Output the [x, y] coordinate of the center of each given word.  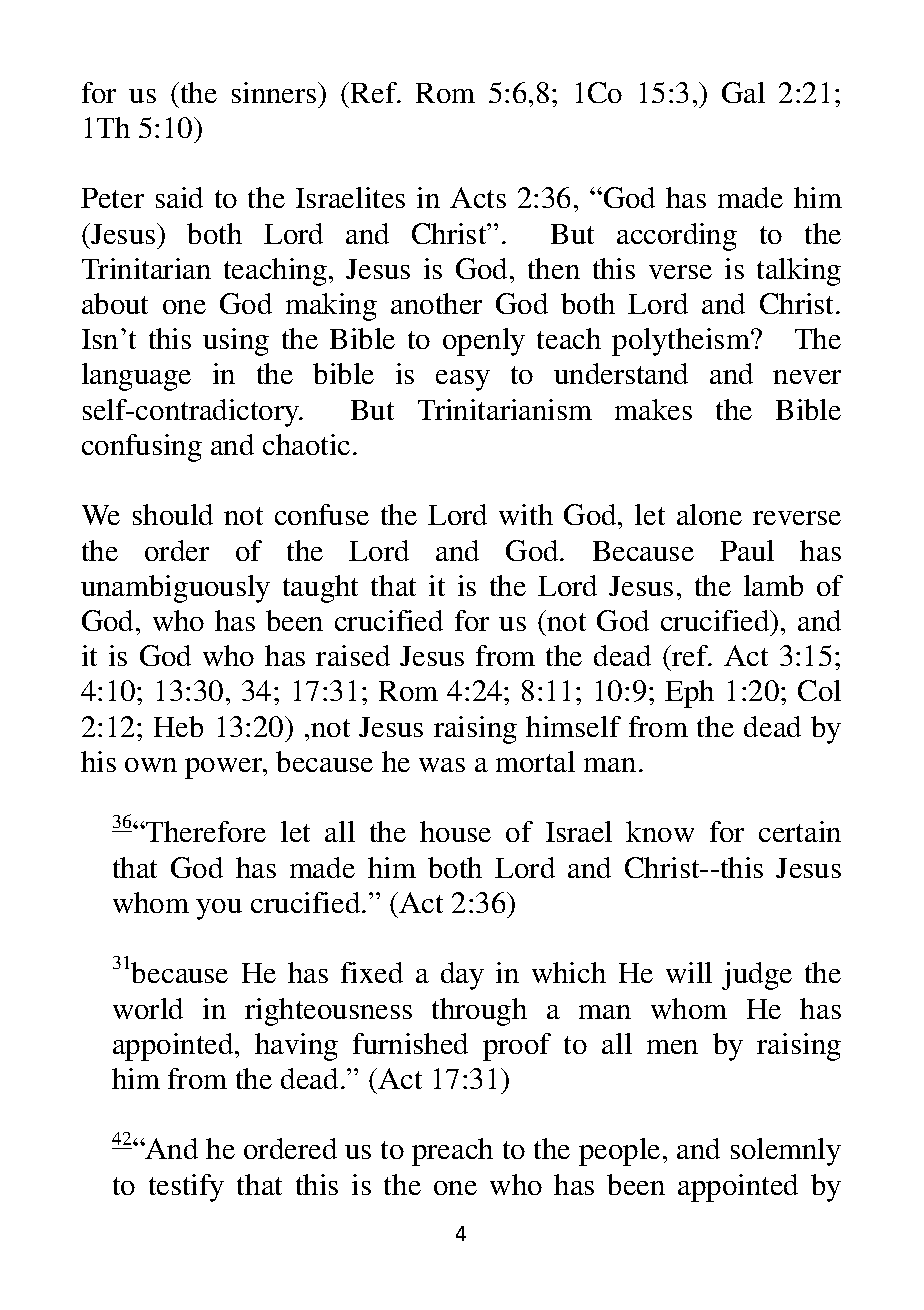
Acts [478, 197]
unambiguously [175, 589]
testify [186, 1188]
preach [452, 1152]
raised [353, 655]
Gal [743, 92]
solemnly [786, 1152]
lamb [773, 585]
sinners [275, 92]
